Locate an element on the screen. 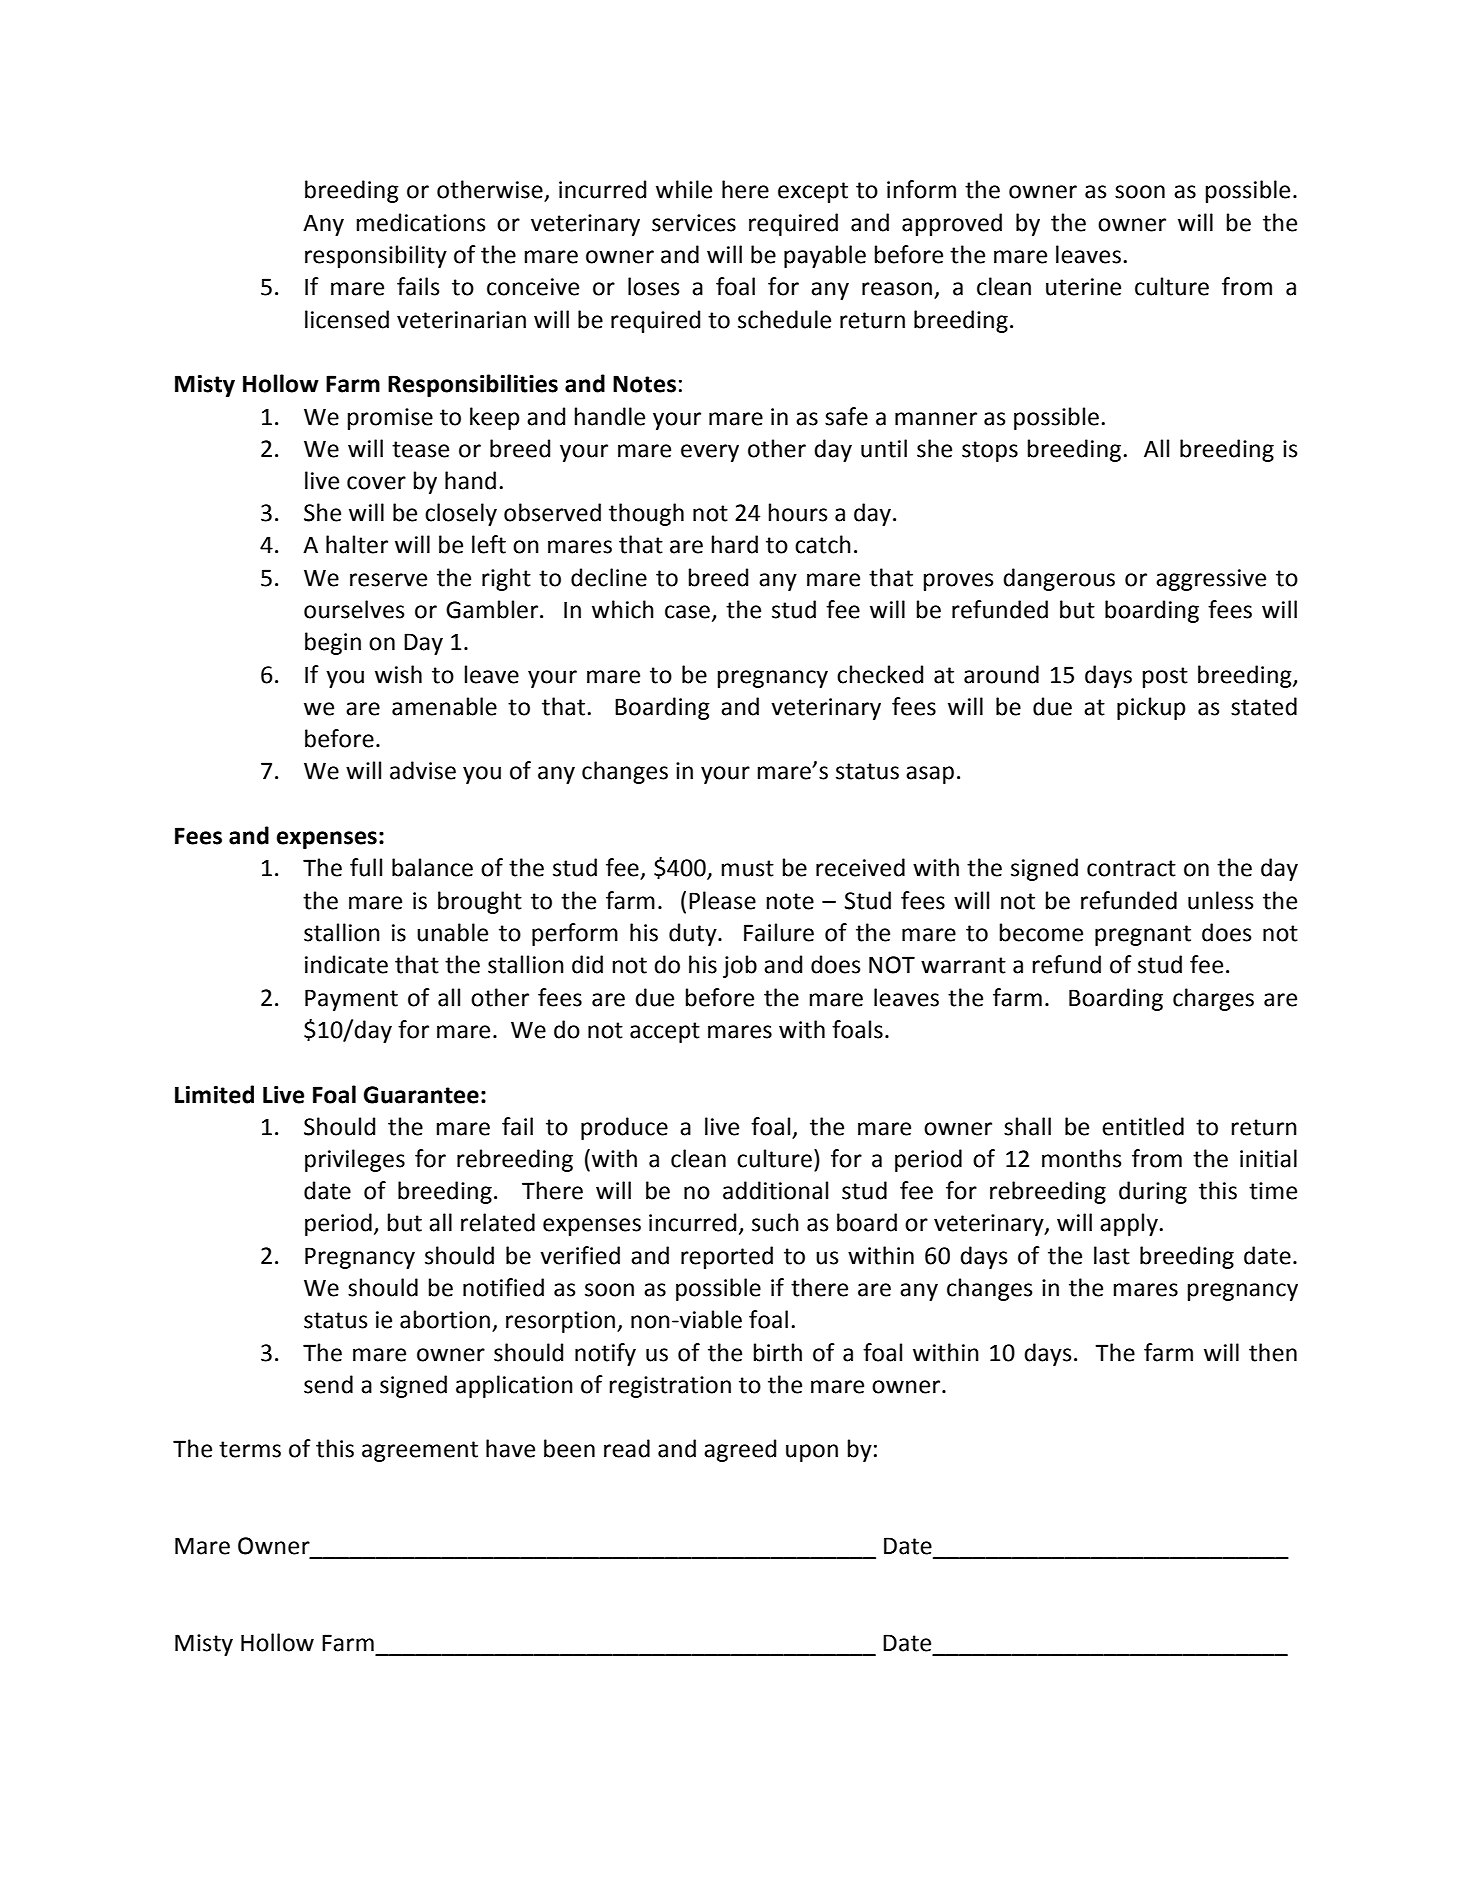 This screenshot has height=1904, width=1471. post is located at coordinates (1165, 677).
